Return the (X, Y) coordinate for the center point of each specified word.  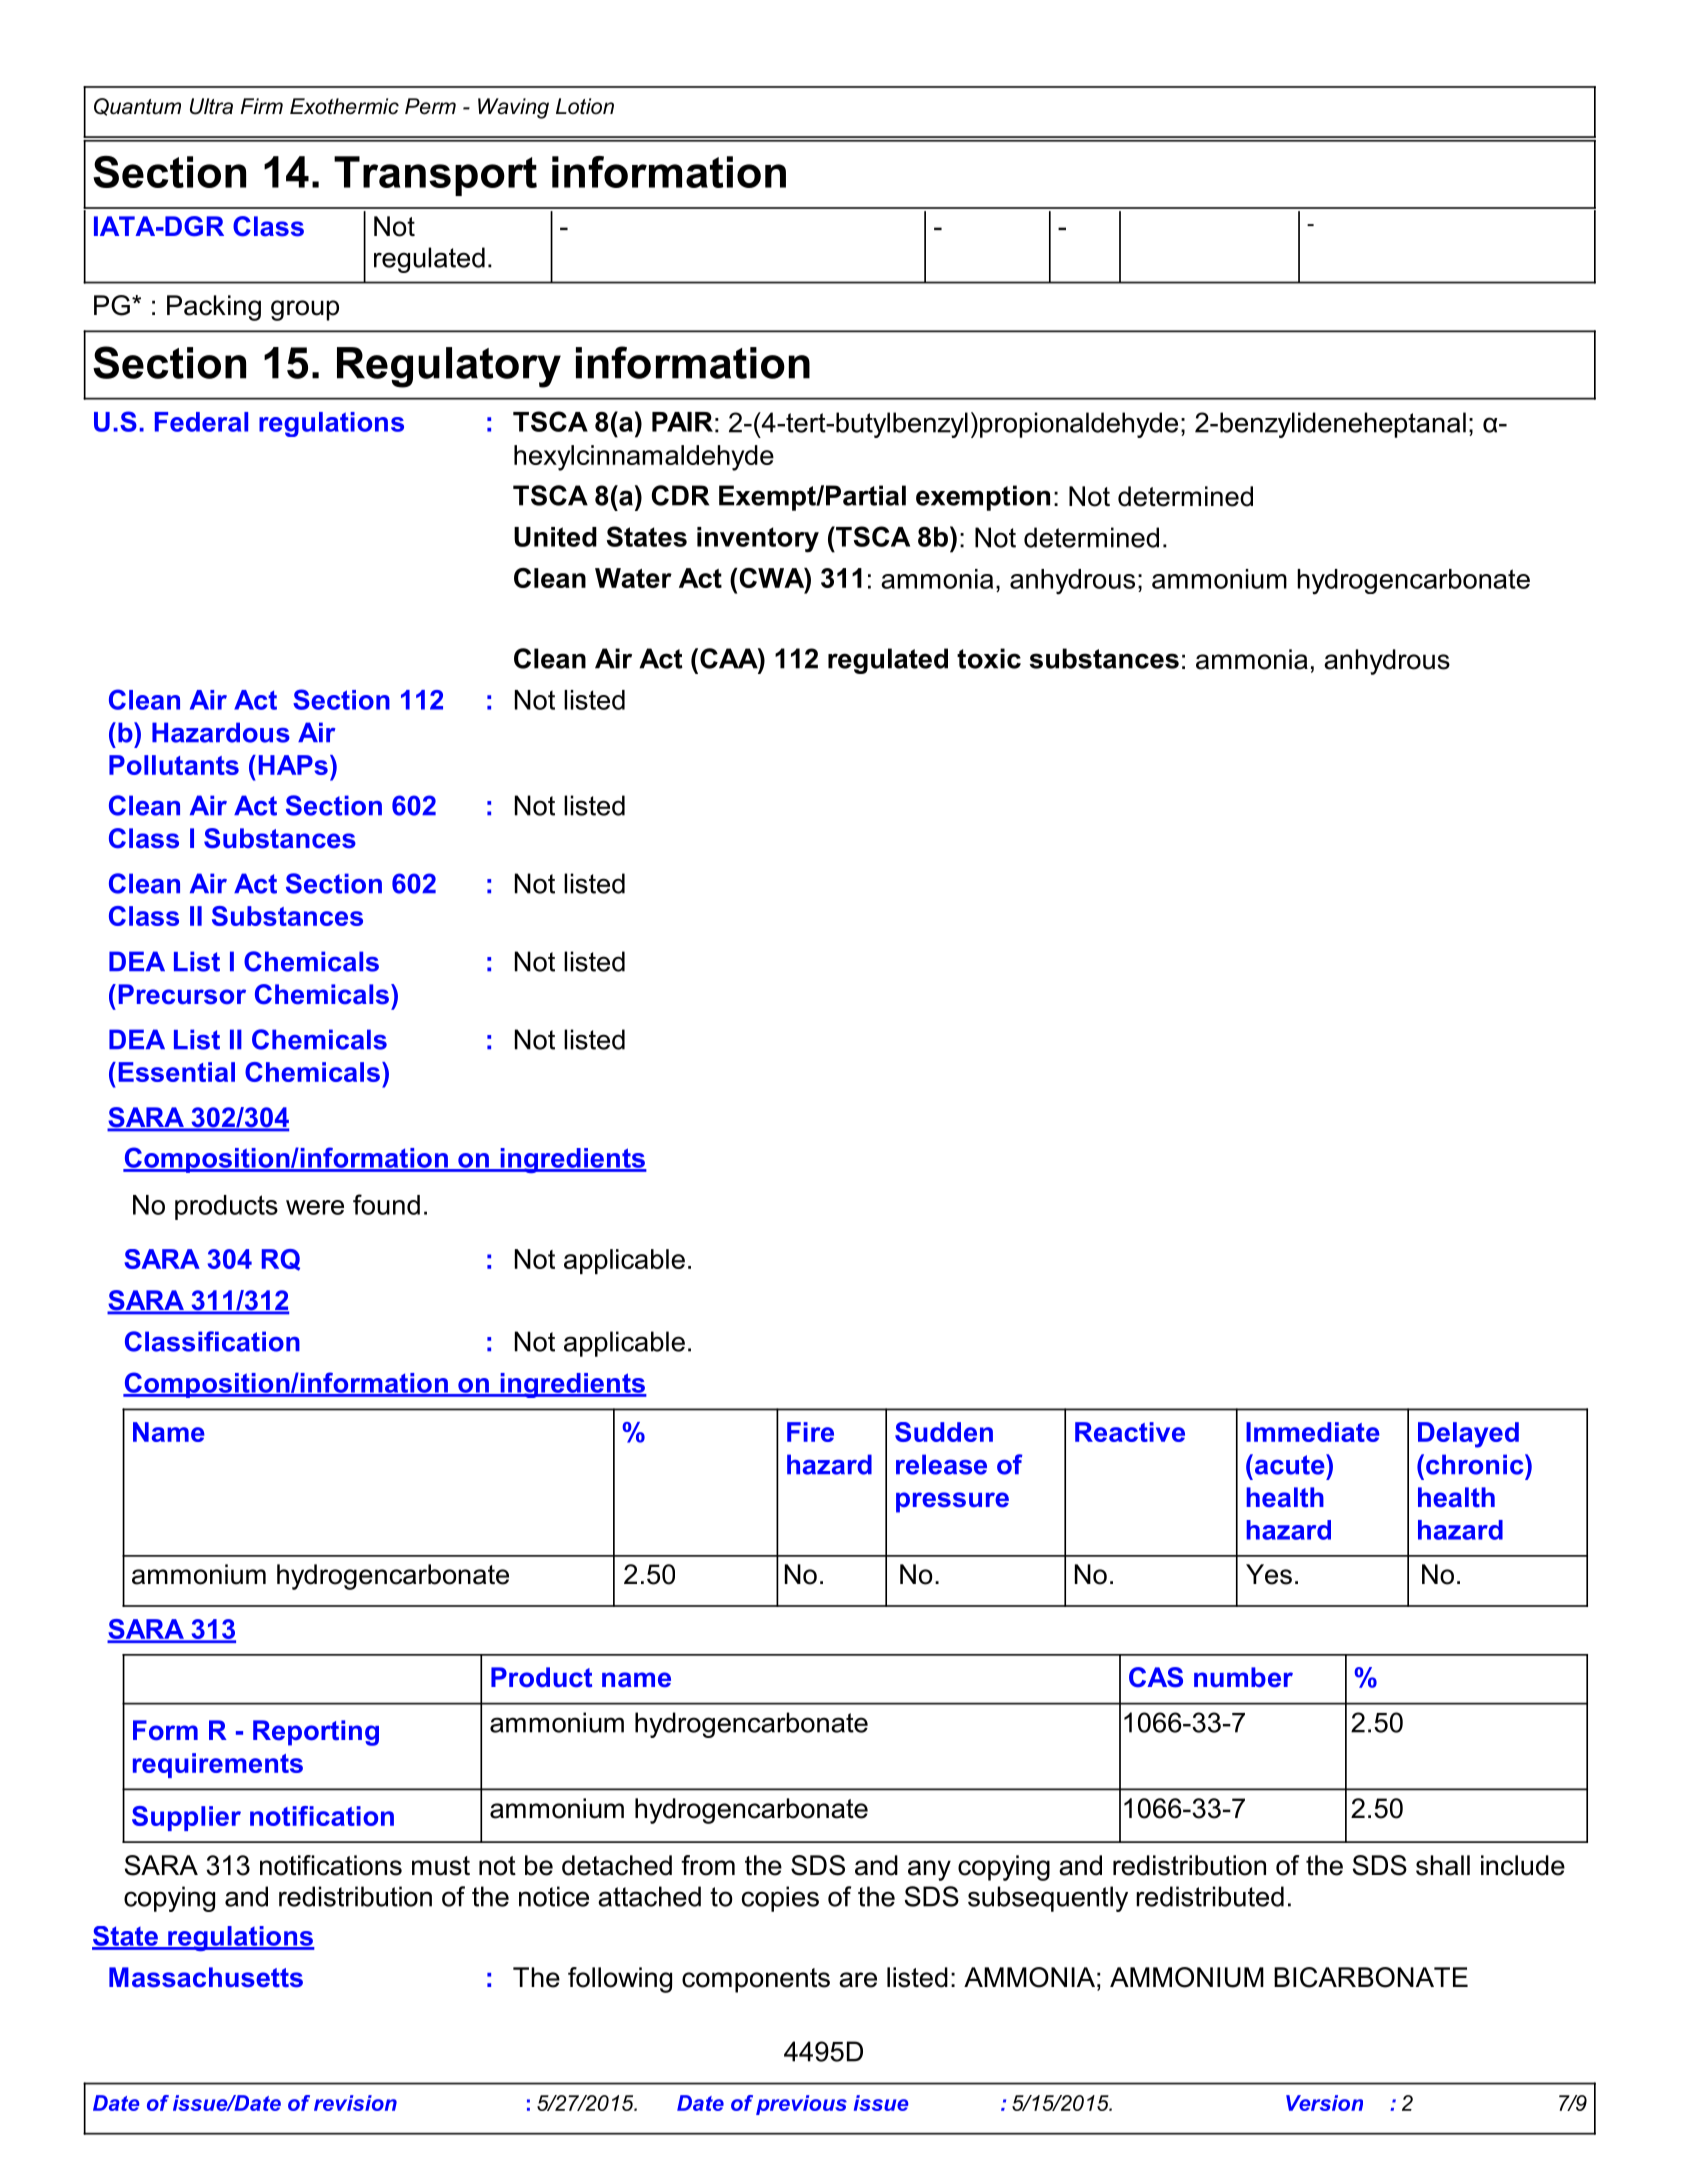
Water (633, 578)
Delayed (1468, 1435)
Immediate (1313, 1432)
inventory (758, 540)
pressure (952, 1502)
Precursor (182, 994)
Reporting (316, 1733)
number (1243, 1677)
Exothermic (344, 106)
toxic (989, 658)
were (315, 1207)
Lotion (585, 106)
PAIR (682, 422)
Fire (810, 1432)
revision (355, 2103)
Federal (201, 422)
